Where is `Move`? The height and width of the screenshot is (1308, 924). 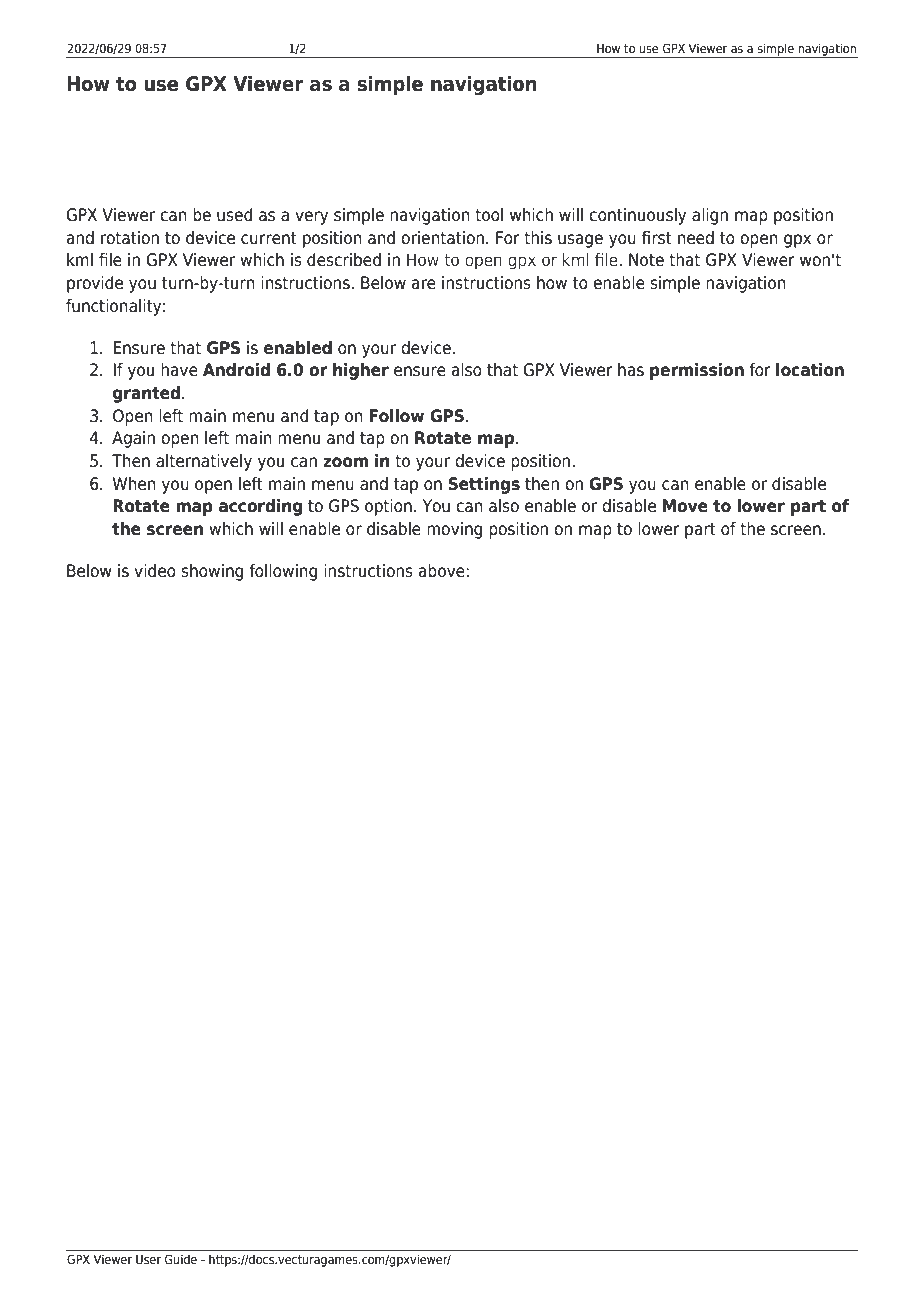 Move is located at coordinates (685, 506).
